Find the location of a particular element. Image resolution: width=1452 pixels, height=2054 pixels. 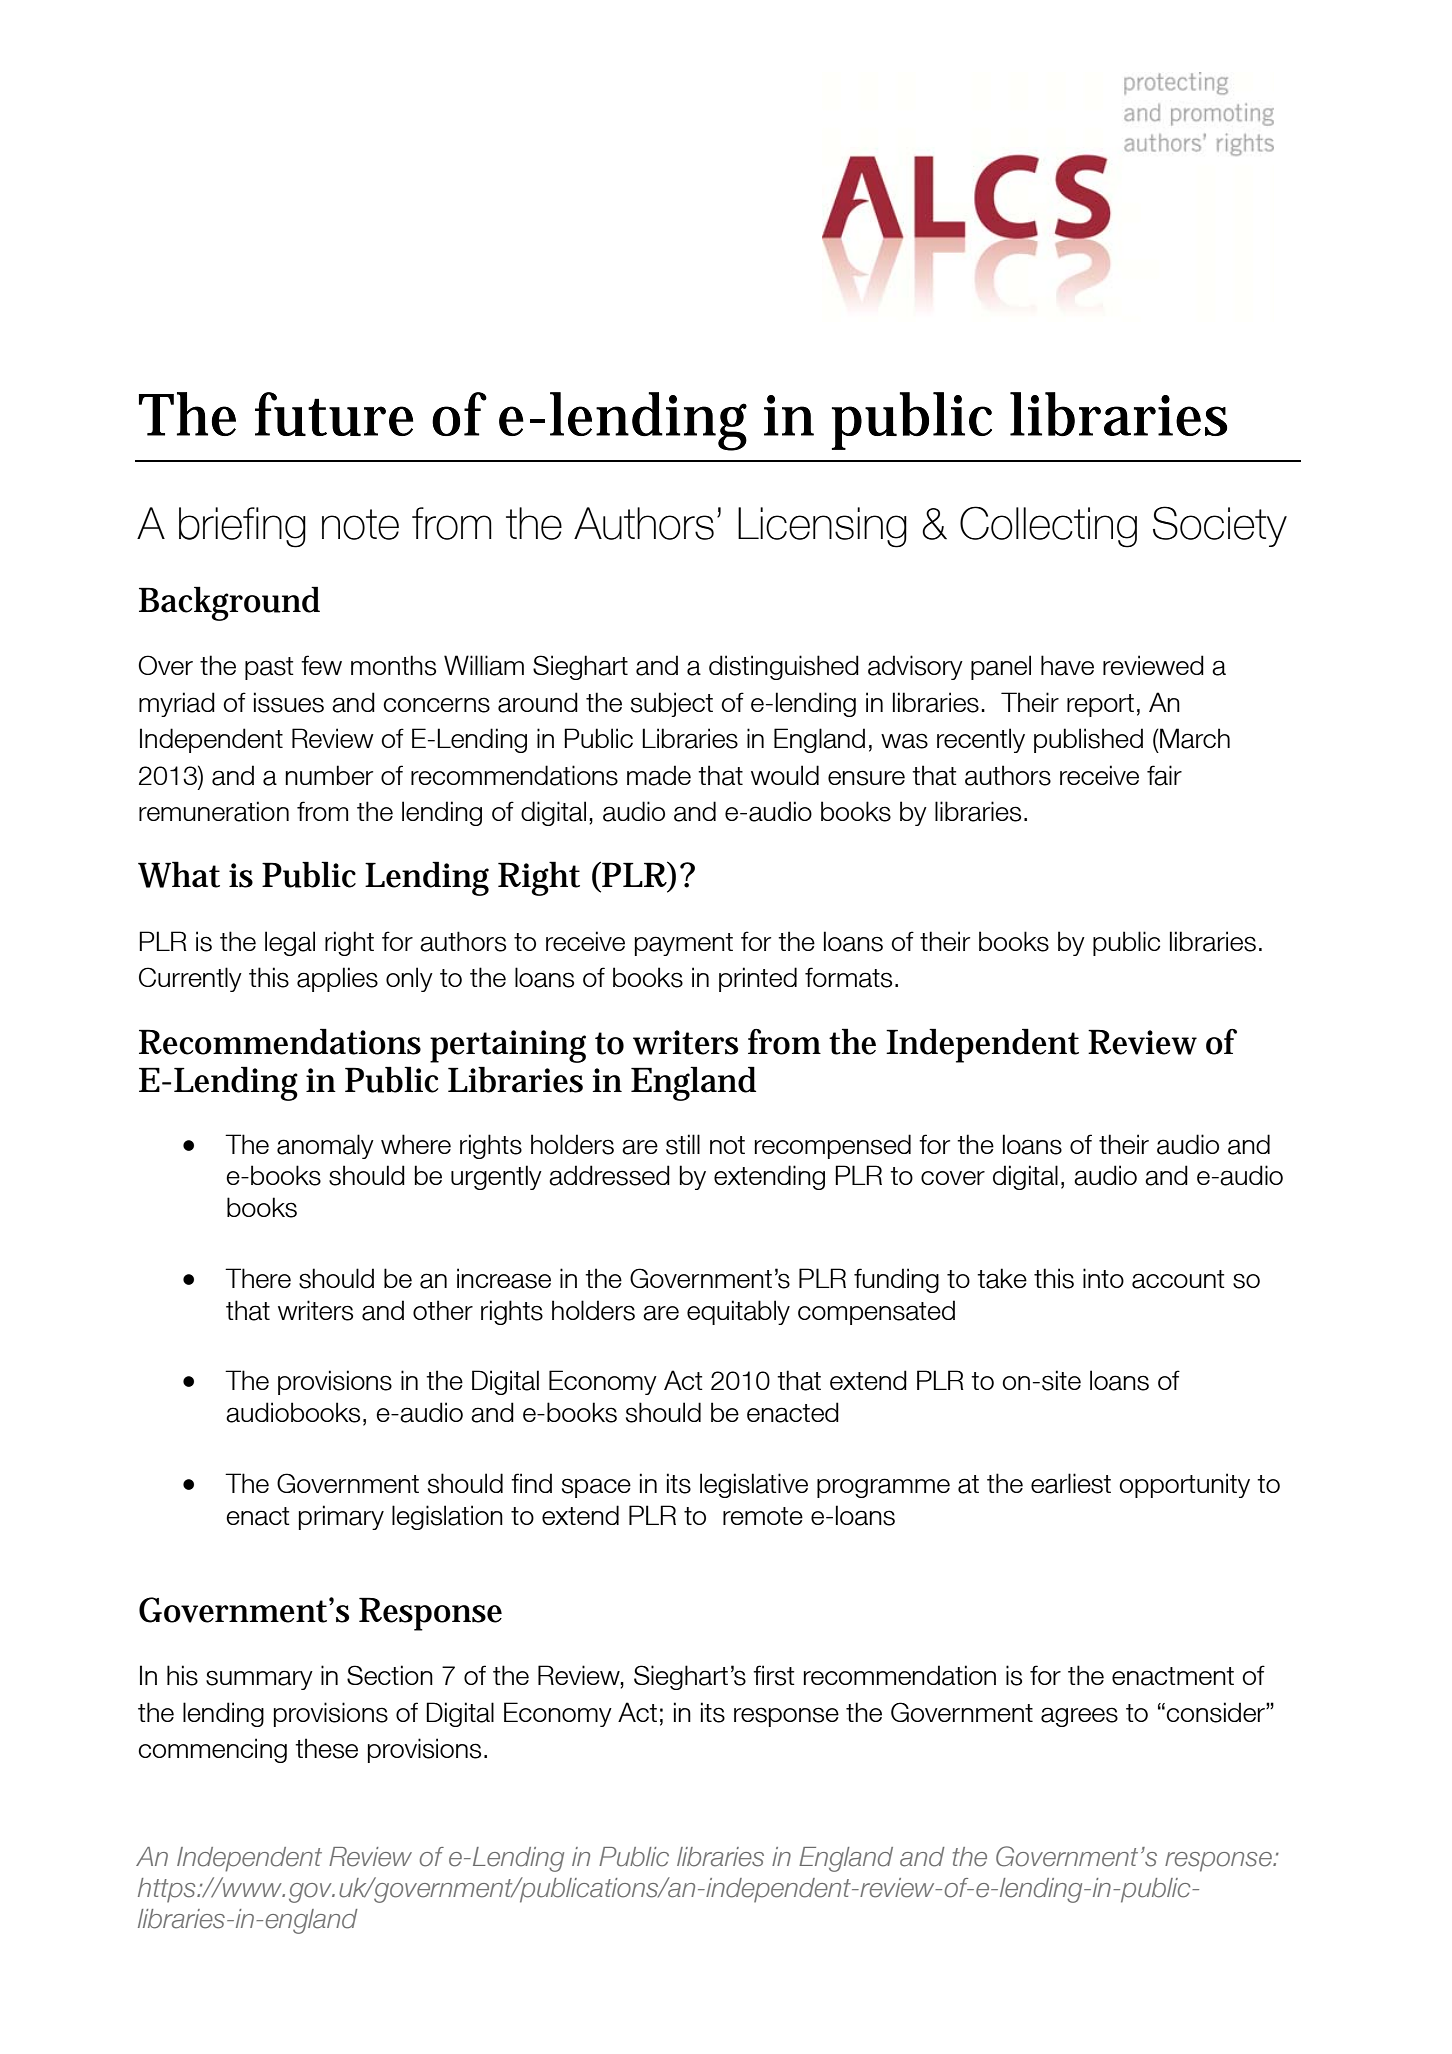

There is located at coordinates (258, 1278).
